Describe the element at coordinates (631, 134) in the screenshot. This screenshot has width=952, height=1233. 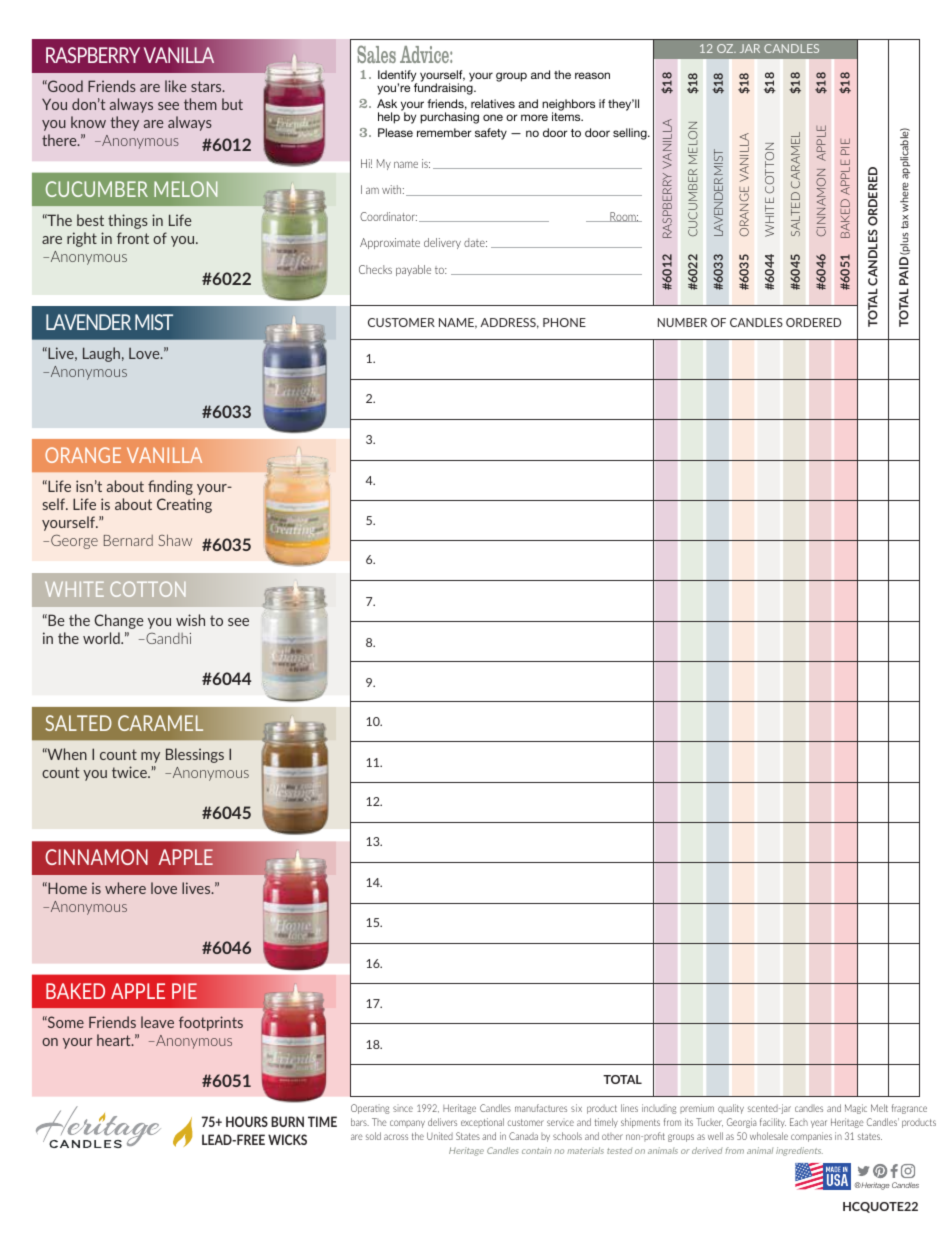
I see `selling` at that location.
